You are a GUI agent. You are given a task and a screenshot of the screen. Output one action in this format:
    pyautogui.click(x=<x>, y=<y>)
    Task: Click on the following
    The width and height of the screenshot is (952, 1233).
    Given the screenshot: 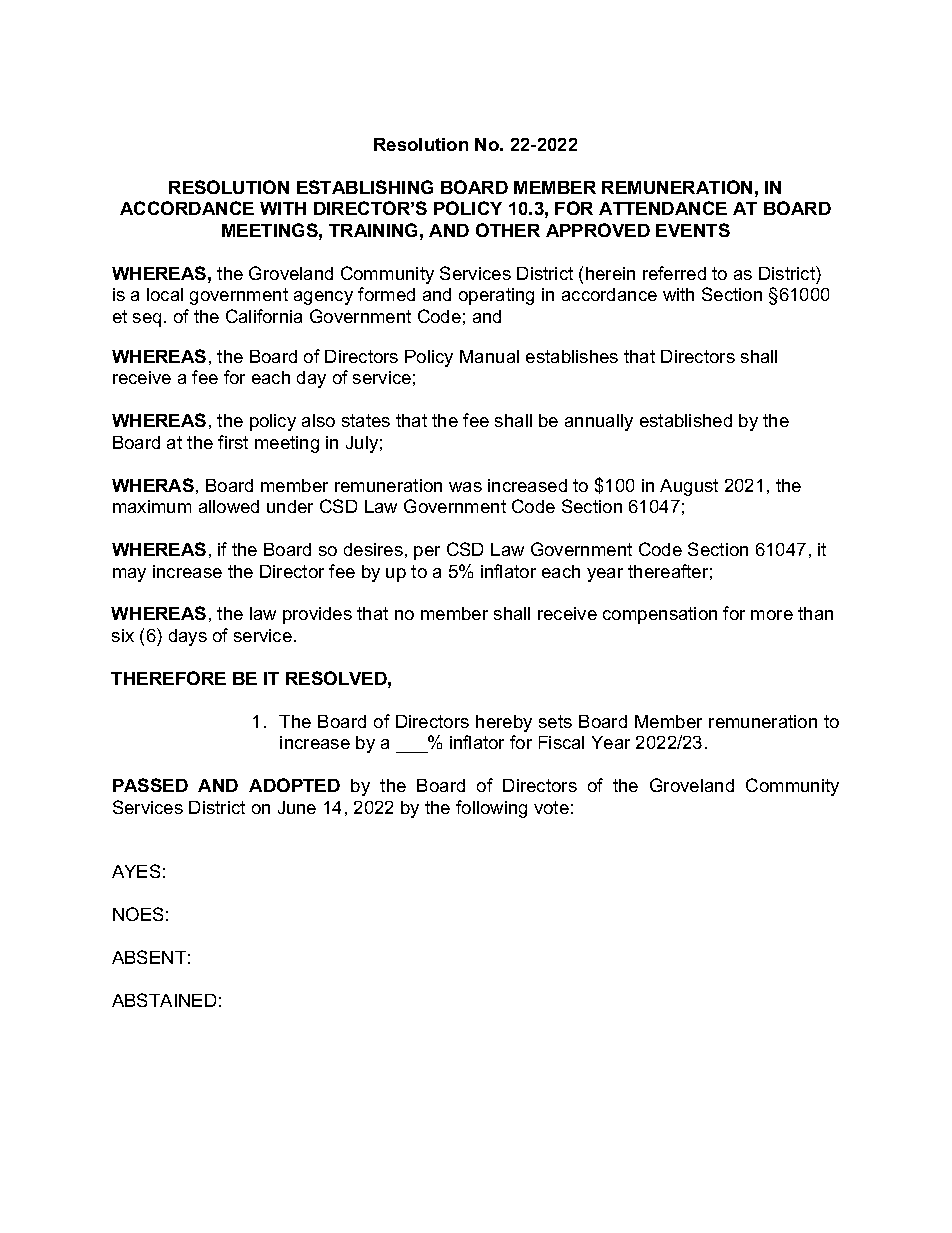 What is the action you would take?
    pyautogui.click(x=491, y=809)
